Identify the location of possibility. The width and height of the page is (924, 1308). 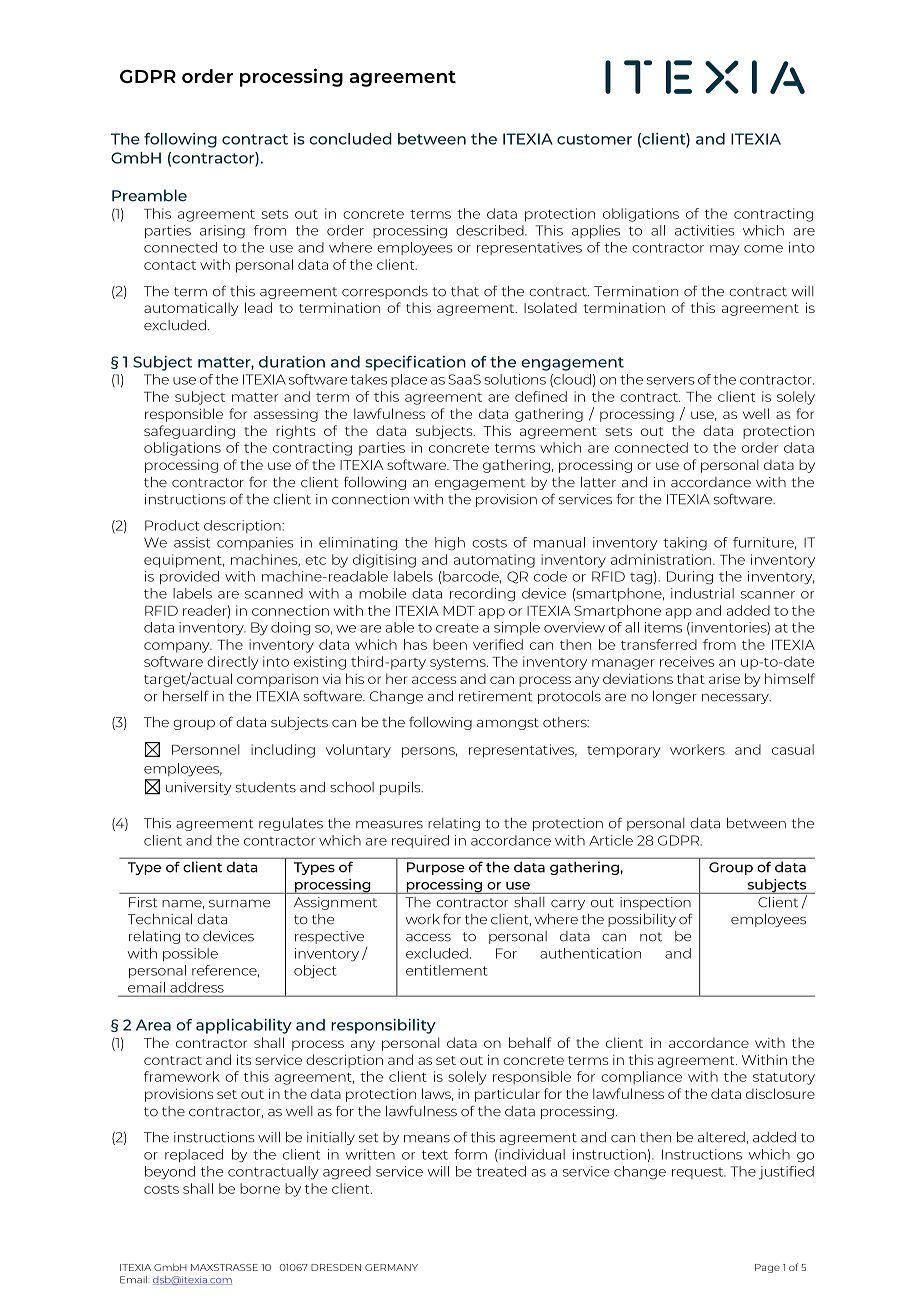
(642, 920).
